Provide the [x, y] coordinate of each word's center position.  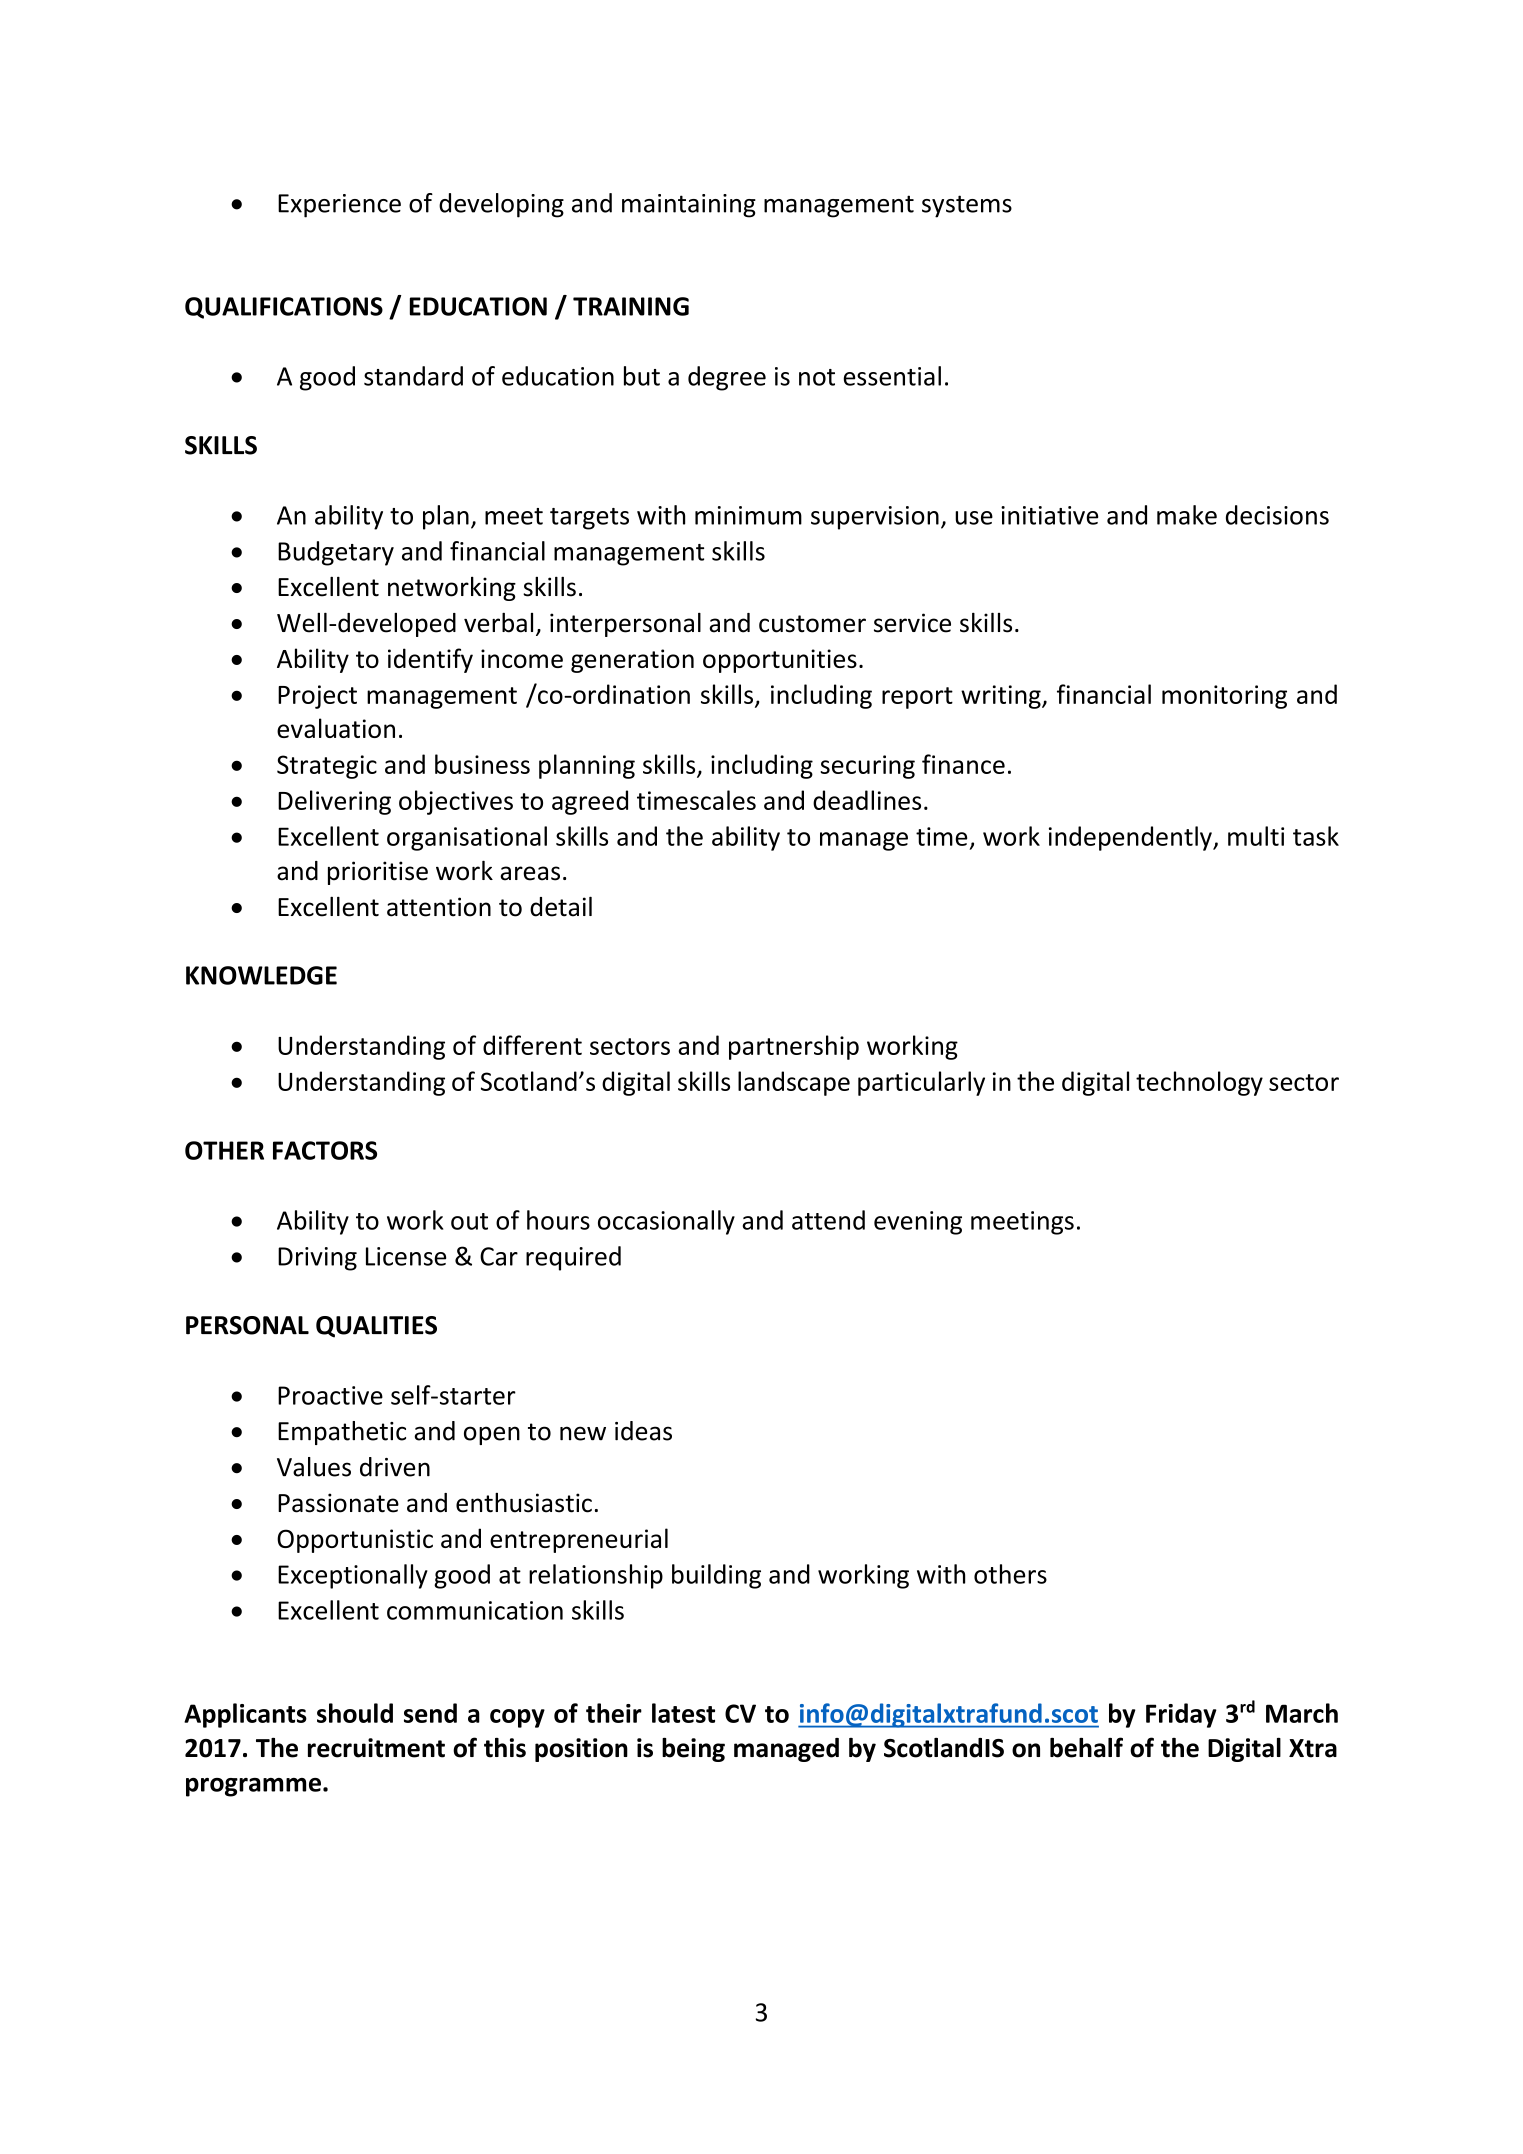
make [1187, 515]
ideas [643, 1431]
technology [1199, 1083]
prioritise [378, 873]
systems [967, 206]
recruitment [376, 1748]
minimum [748, 515]
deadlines [867, 800]
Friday [1181, 1715]
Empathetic [342, 1433]
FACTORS [325, 1150]
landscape [794, 1083]
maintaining [689, 206]
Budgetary [336, 553]
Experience [339, 206]
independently [1131, 838]
